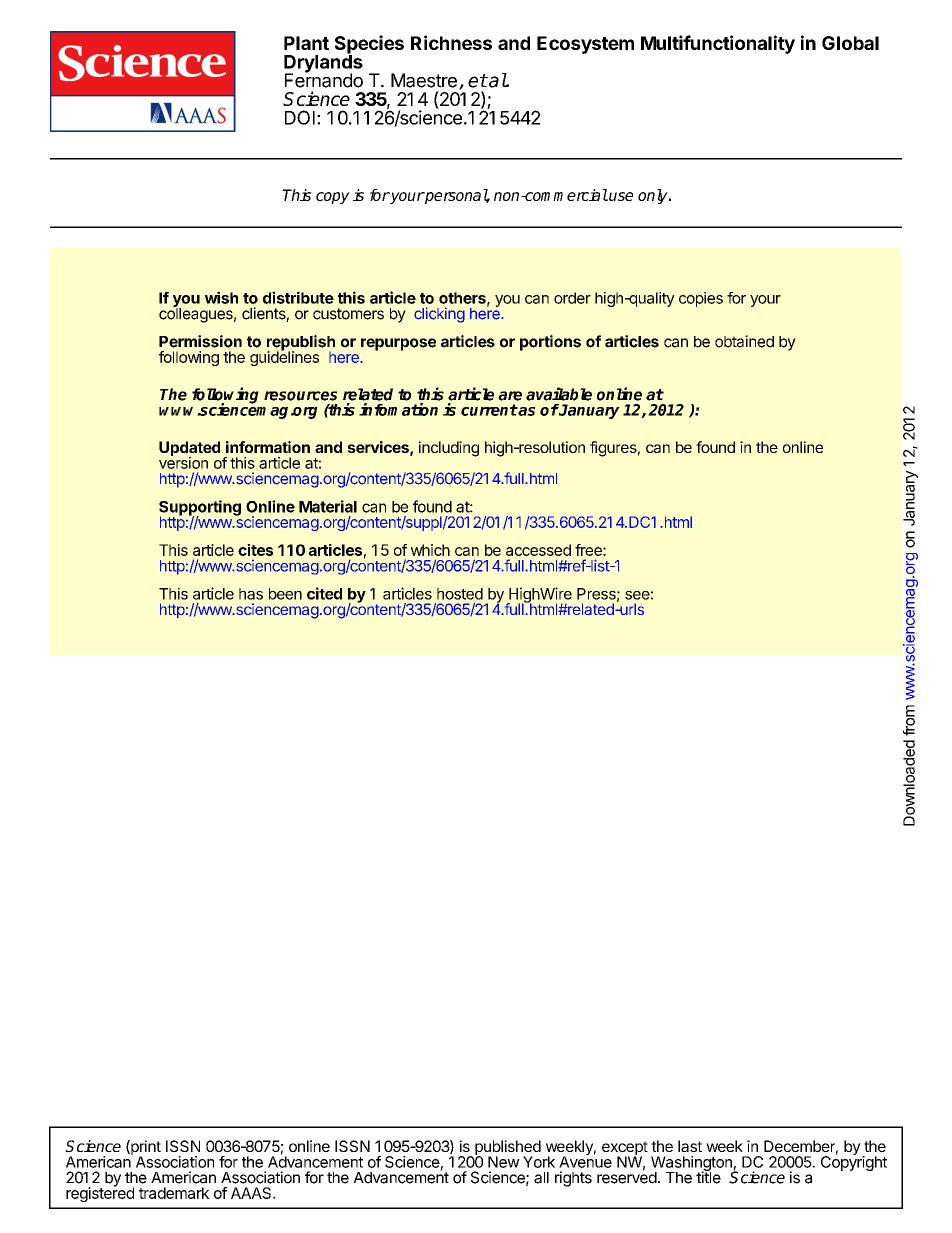 The image size is (952, 1233). What do you see at coordinates (744, 341) in the screenshot?
I see `obtained` at bounding box center [744, 341].
